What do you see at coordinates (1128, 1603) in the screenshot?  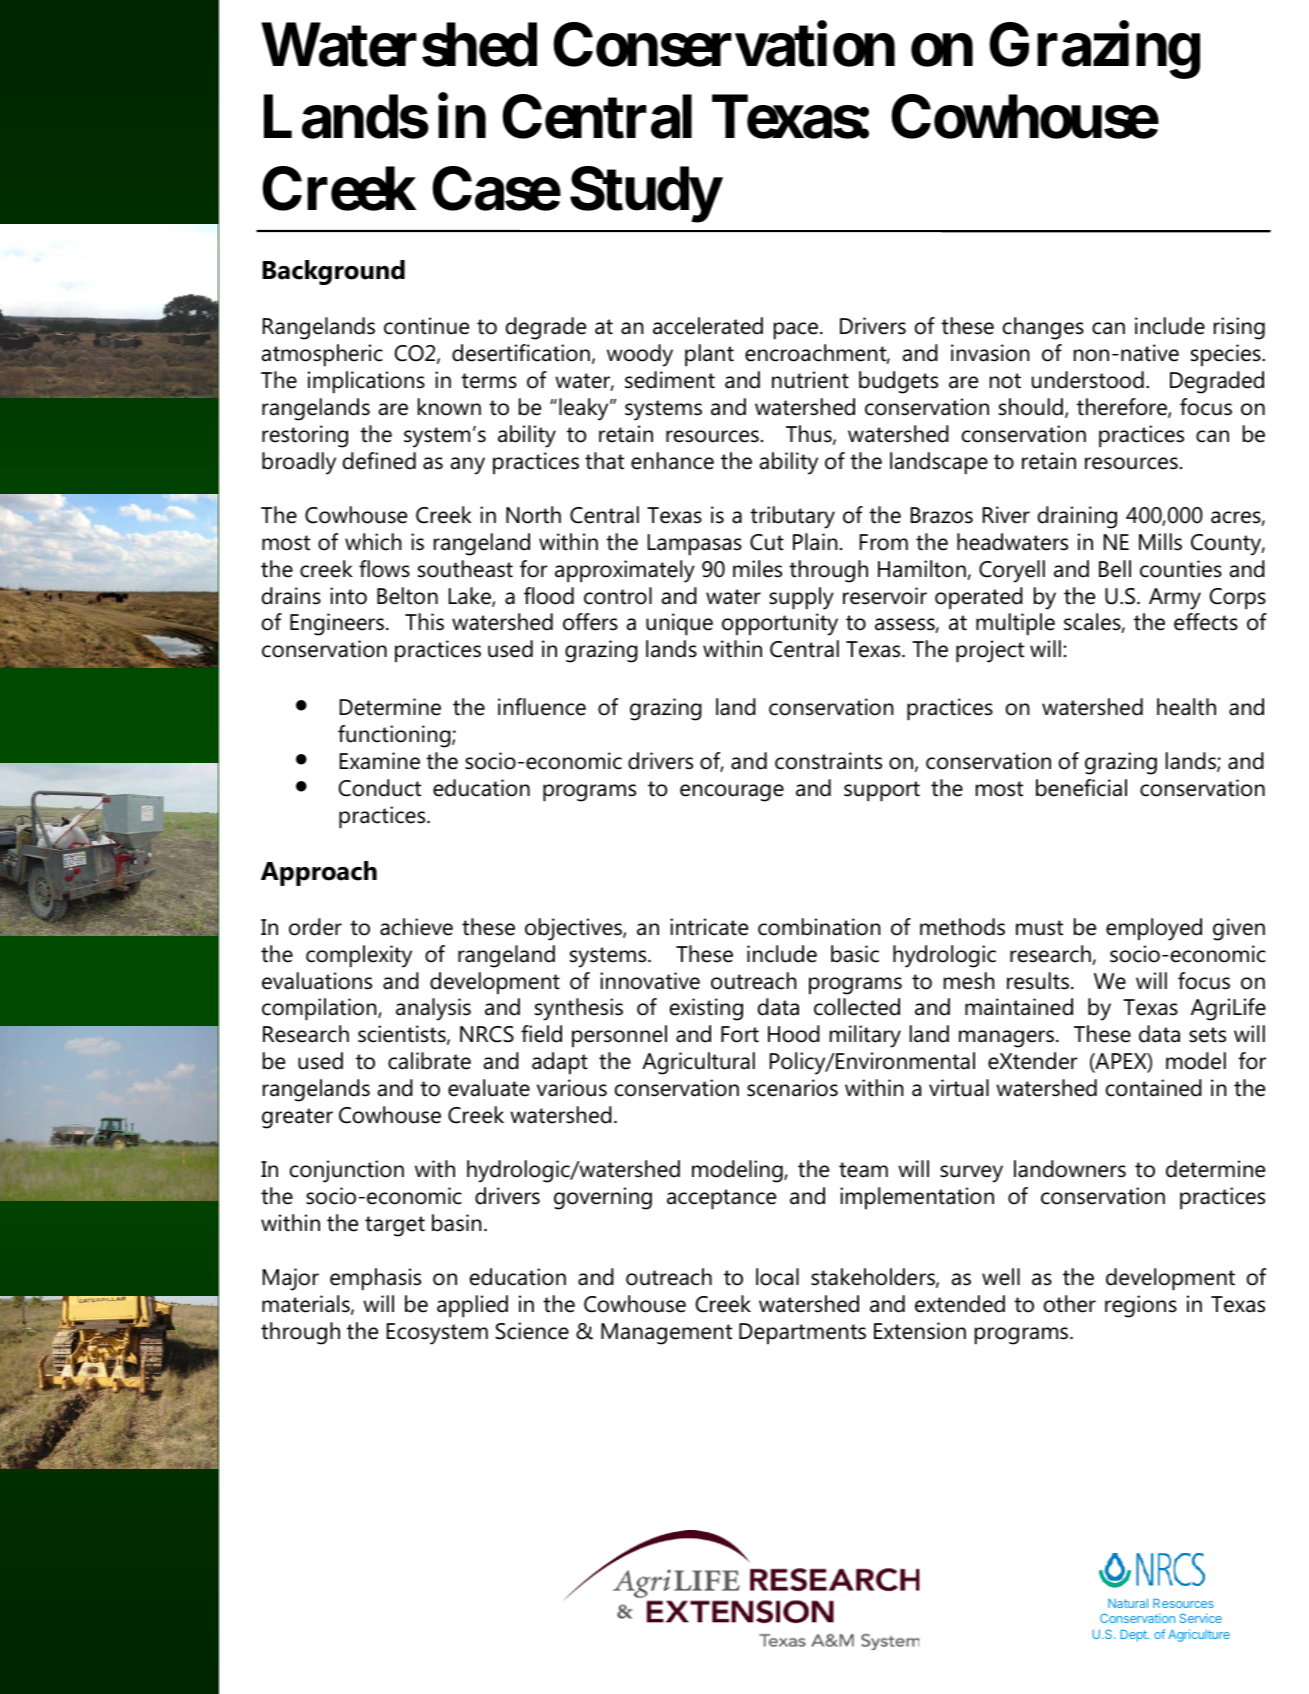 I see `Natural` at bounding box center [1128, 1603].
